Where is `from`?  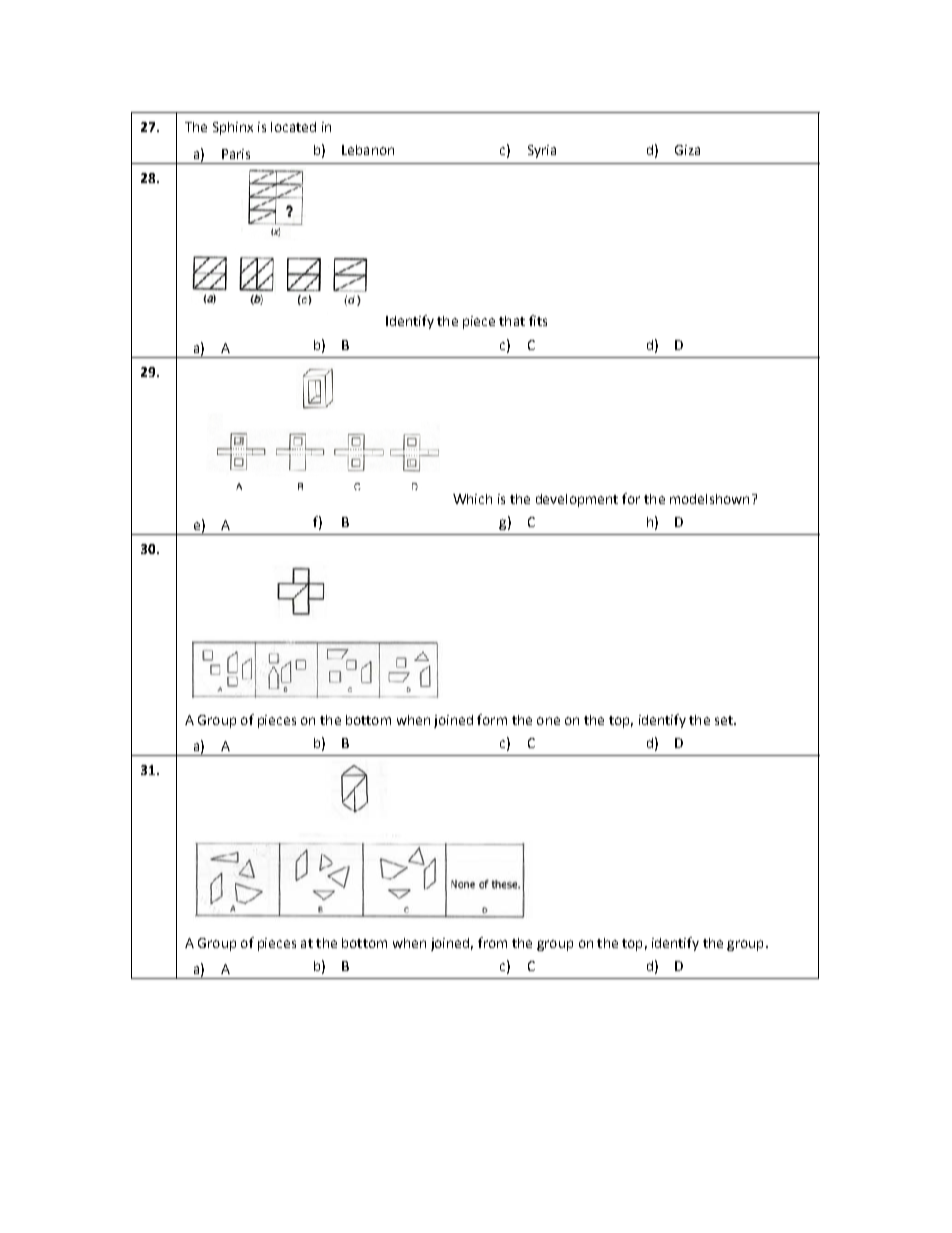 from is located at coordinates (492, 942).
